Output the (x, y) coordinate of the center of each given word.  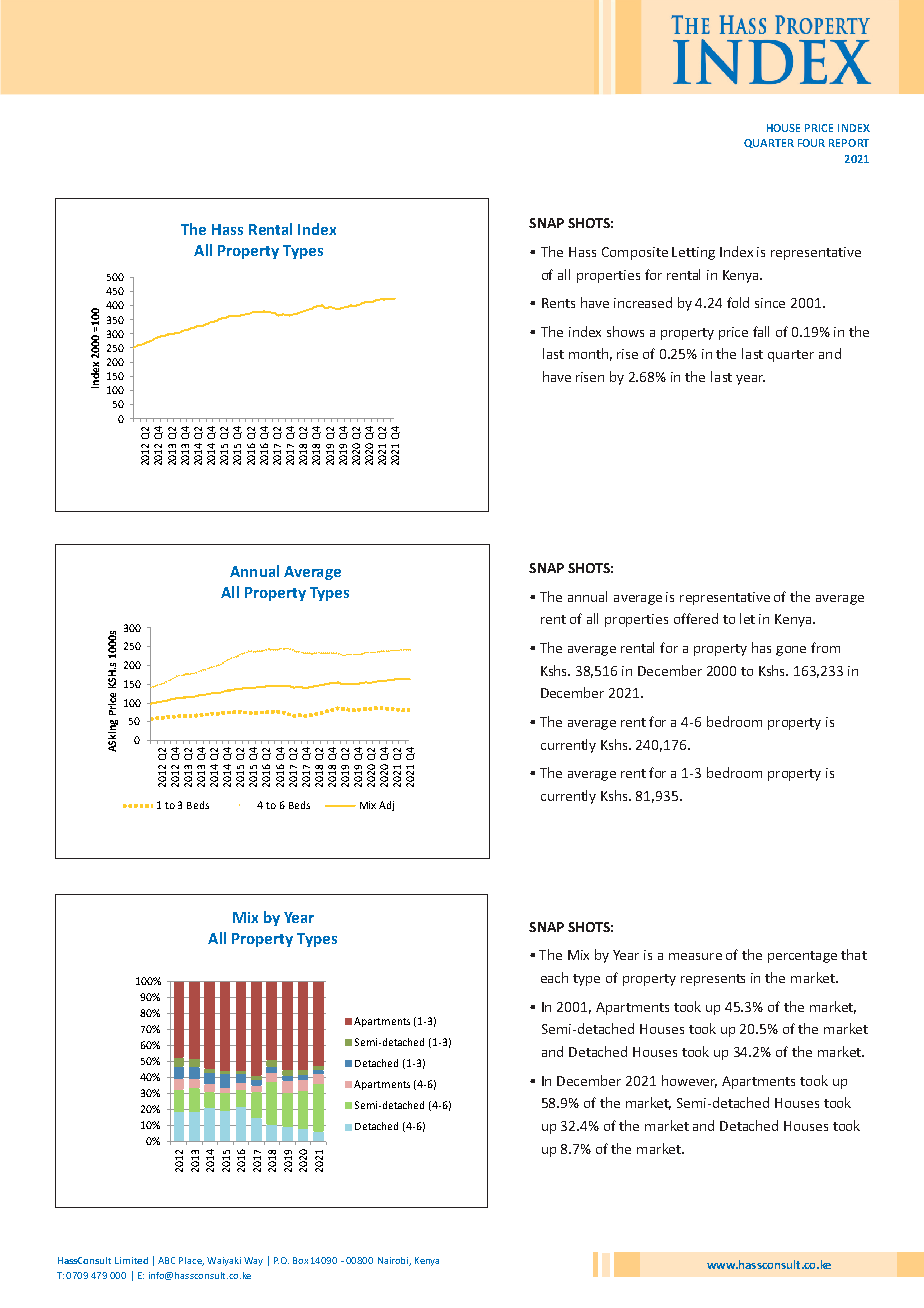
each (554, 977)
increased (643, 302)
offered (696, 618)
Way (253, 1261)
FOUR (811, 143)
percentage (802, 957)
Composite (635, 253)
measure (695, 956)
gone (791, 651)
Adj (386, 806)
